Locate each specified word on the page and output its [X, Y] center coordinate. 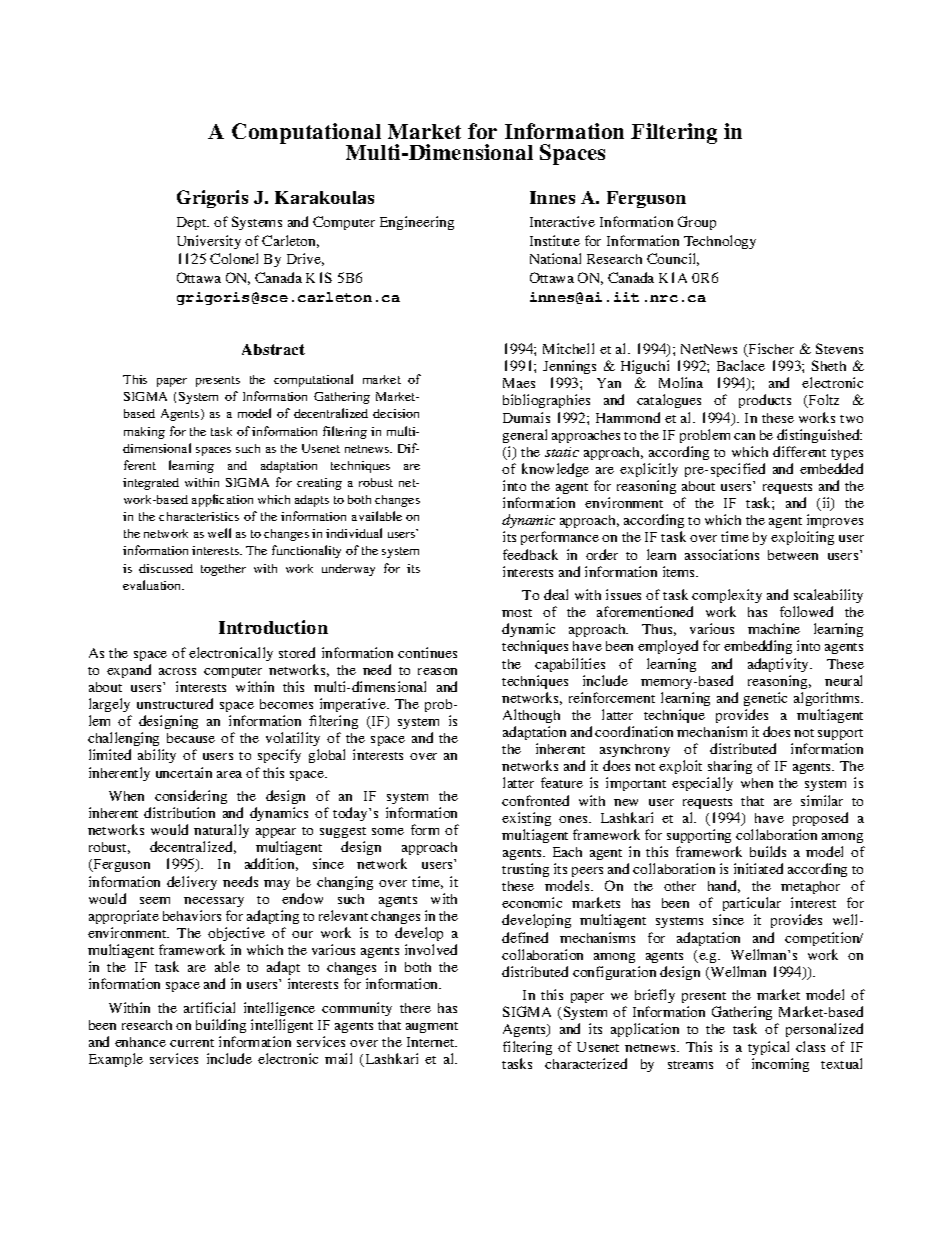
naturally [221, 833]
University [209, 242]
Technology [720, 242]
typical [768, 1048]
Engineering [417, 223]
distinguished [819, 436]
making [144, 433]
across [177, 671]
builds [768, 851]
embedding [758, 647]
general [525, 436]
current [192, 1043]
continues [427, 652]
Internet [432, 1042]
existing [526, 819]
